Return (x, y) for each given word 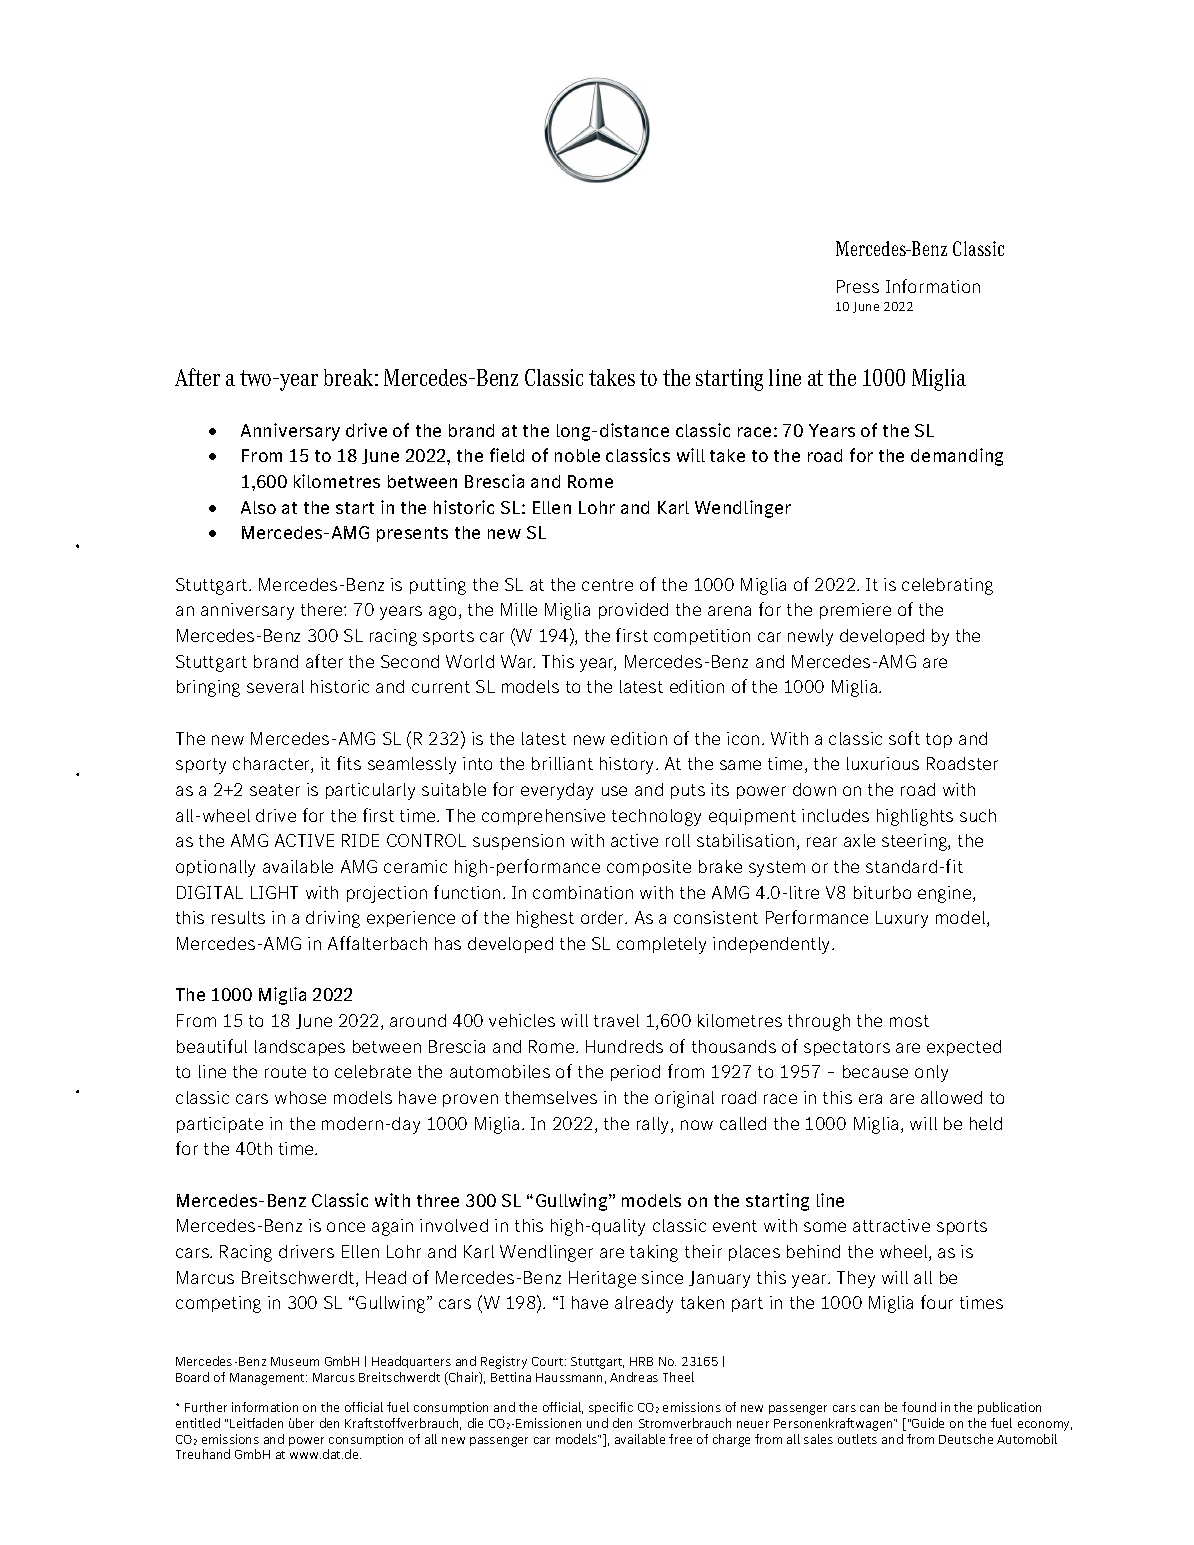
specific (611, 1408)
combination (583, 892)
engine (946, 894)
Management (268, 1379)
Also (258, 507)
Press (858, 286)
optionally (215, 868)
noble (577, 455)
